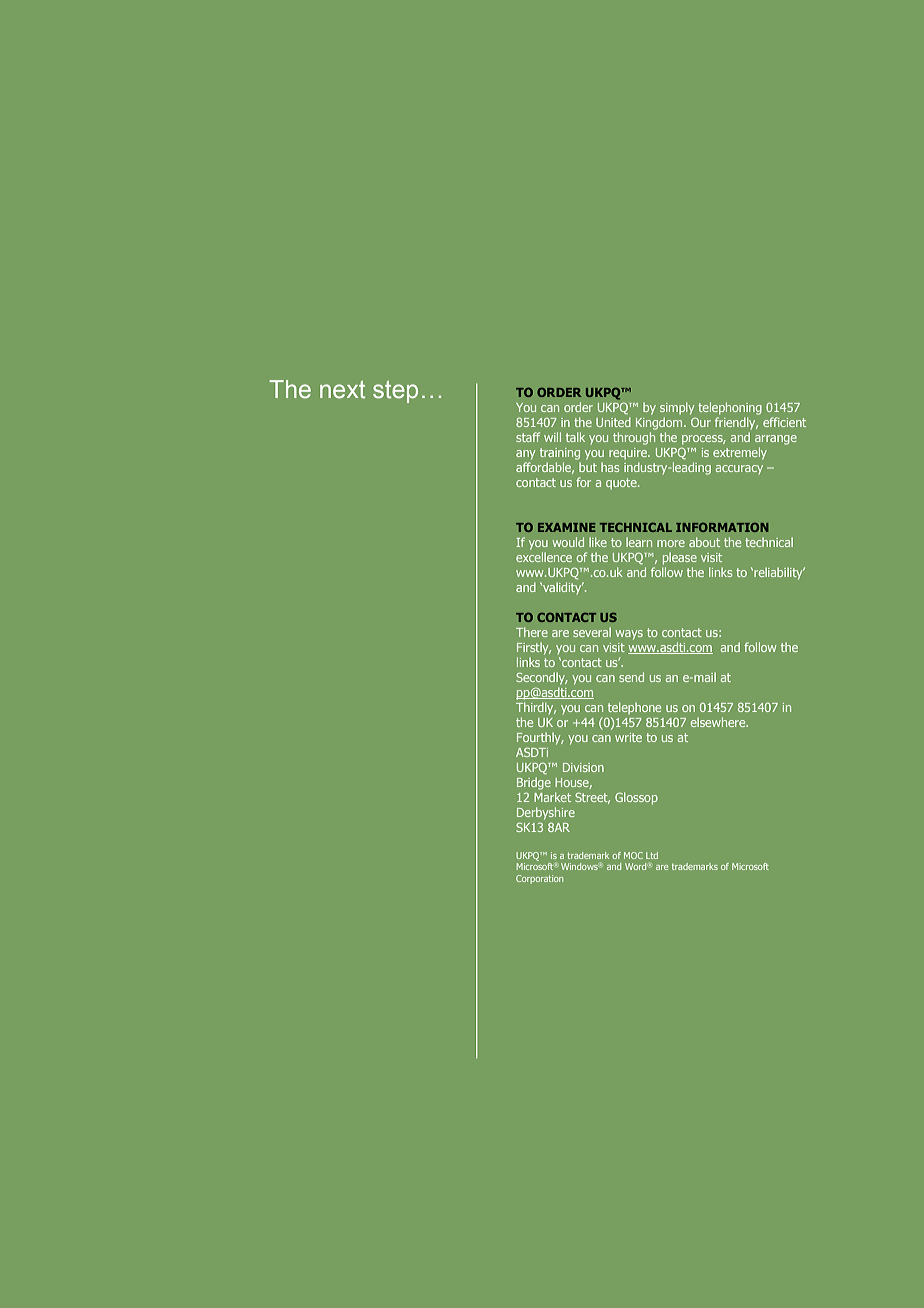 Image resolution: width=924 pixels, height=1308 pixels. Describe the element at coordinates (719, 722) in the document. I see `elsewhere` at that location.
